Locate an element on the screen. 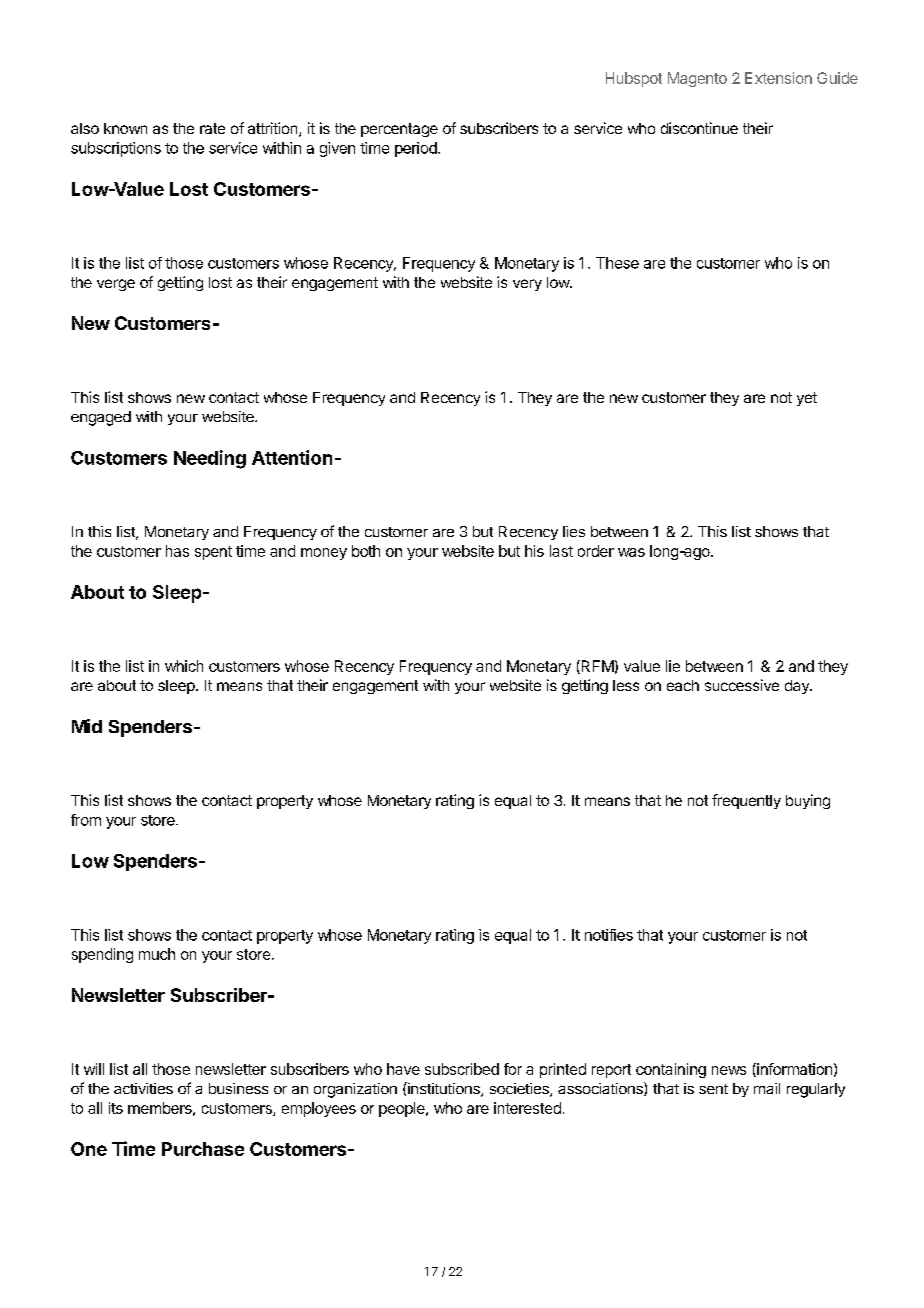  both is located at coordinates (366, 551).
